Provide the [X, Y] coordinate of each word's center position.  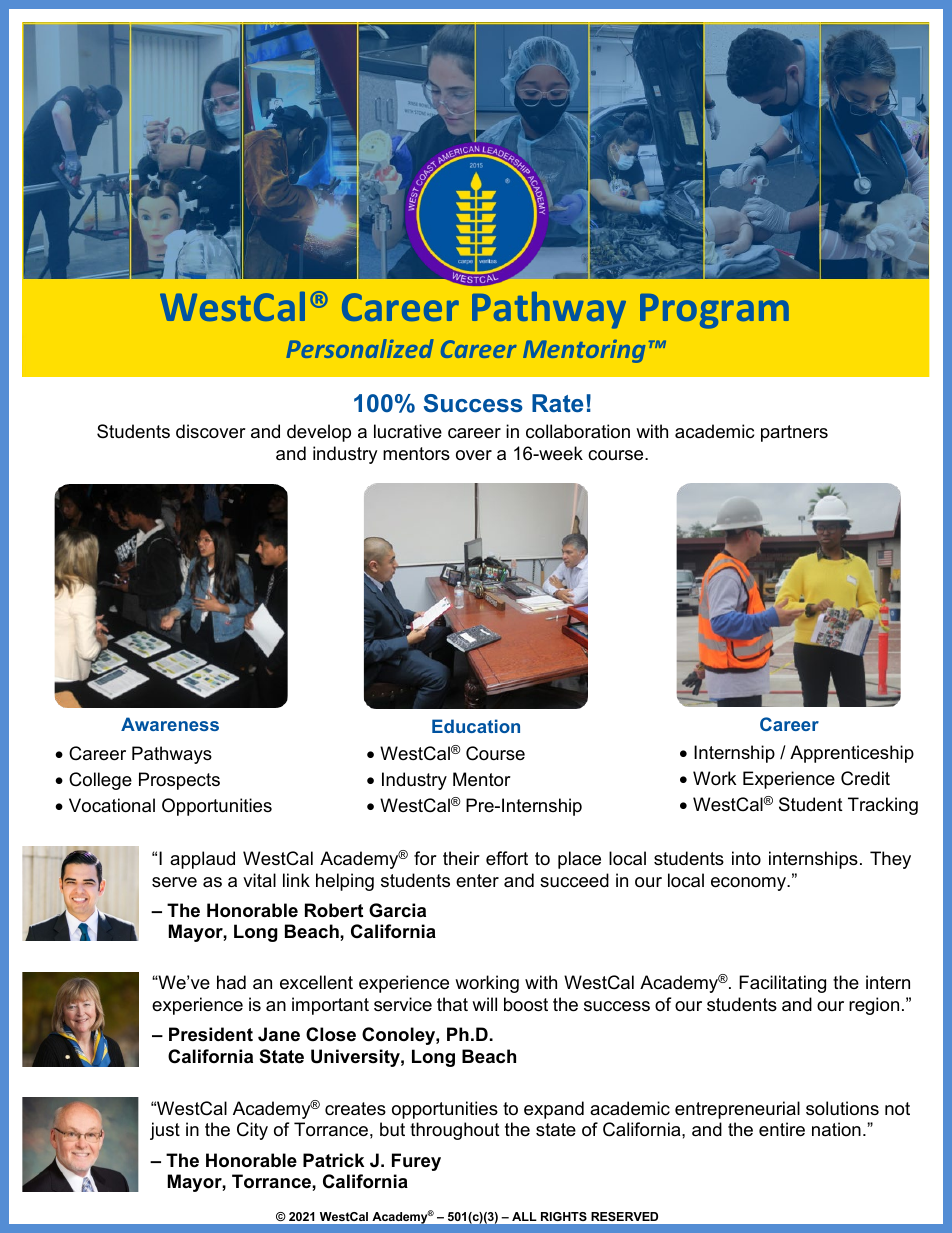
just [165, 1131]
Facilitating [782, 984]
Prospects [179, 781]
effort [507, 858]
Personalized [359, 348]
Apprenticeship [852, 754]
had [231, 982]
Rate [557, 403]
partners [794, 433]
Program [714, 311]
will [484, 1004]
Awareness [170, 724]
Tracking [883, 806]
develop [319, 433]
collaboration [578, 431]
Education [476, 726]
